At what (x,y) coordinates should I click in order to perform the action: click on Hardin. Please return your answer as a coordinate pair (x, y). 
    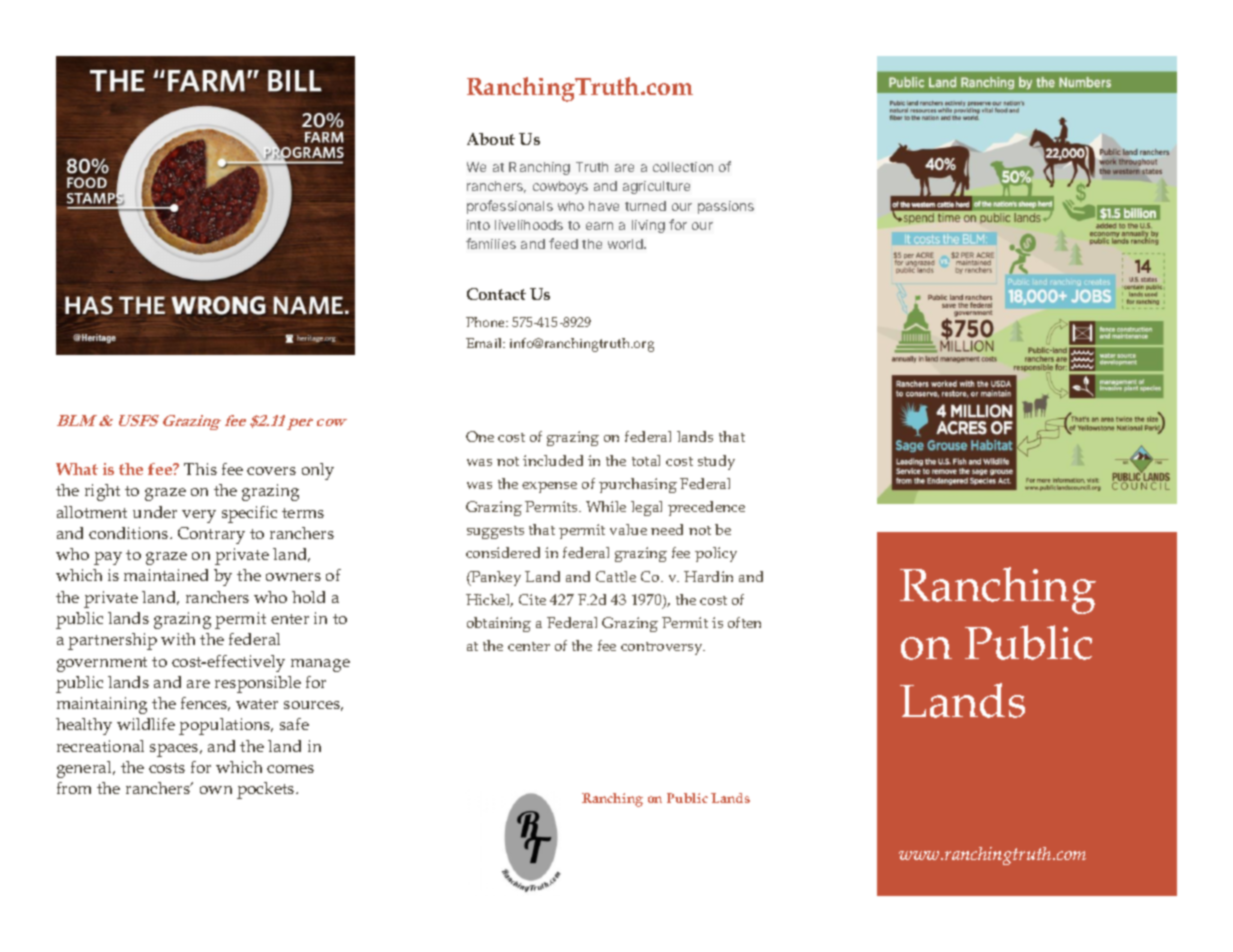
    Looking at the image, I should click on (708, 576).
